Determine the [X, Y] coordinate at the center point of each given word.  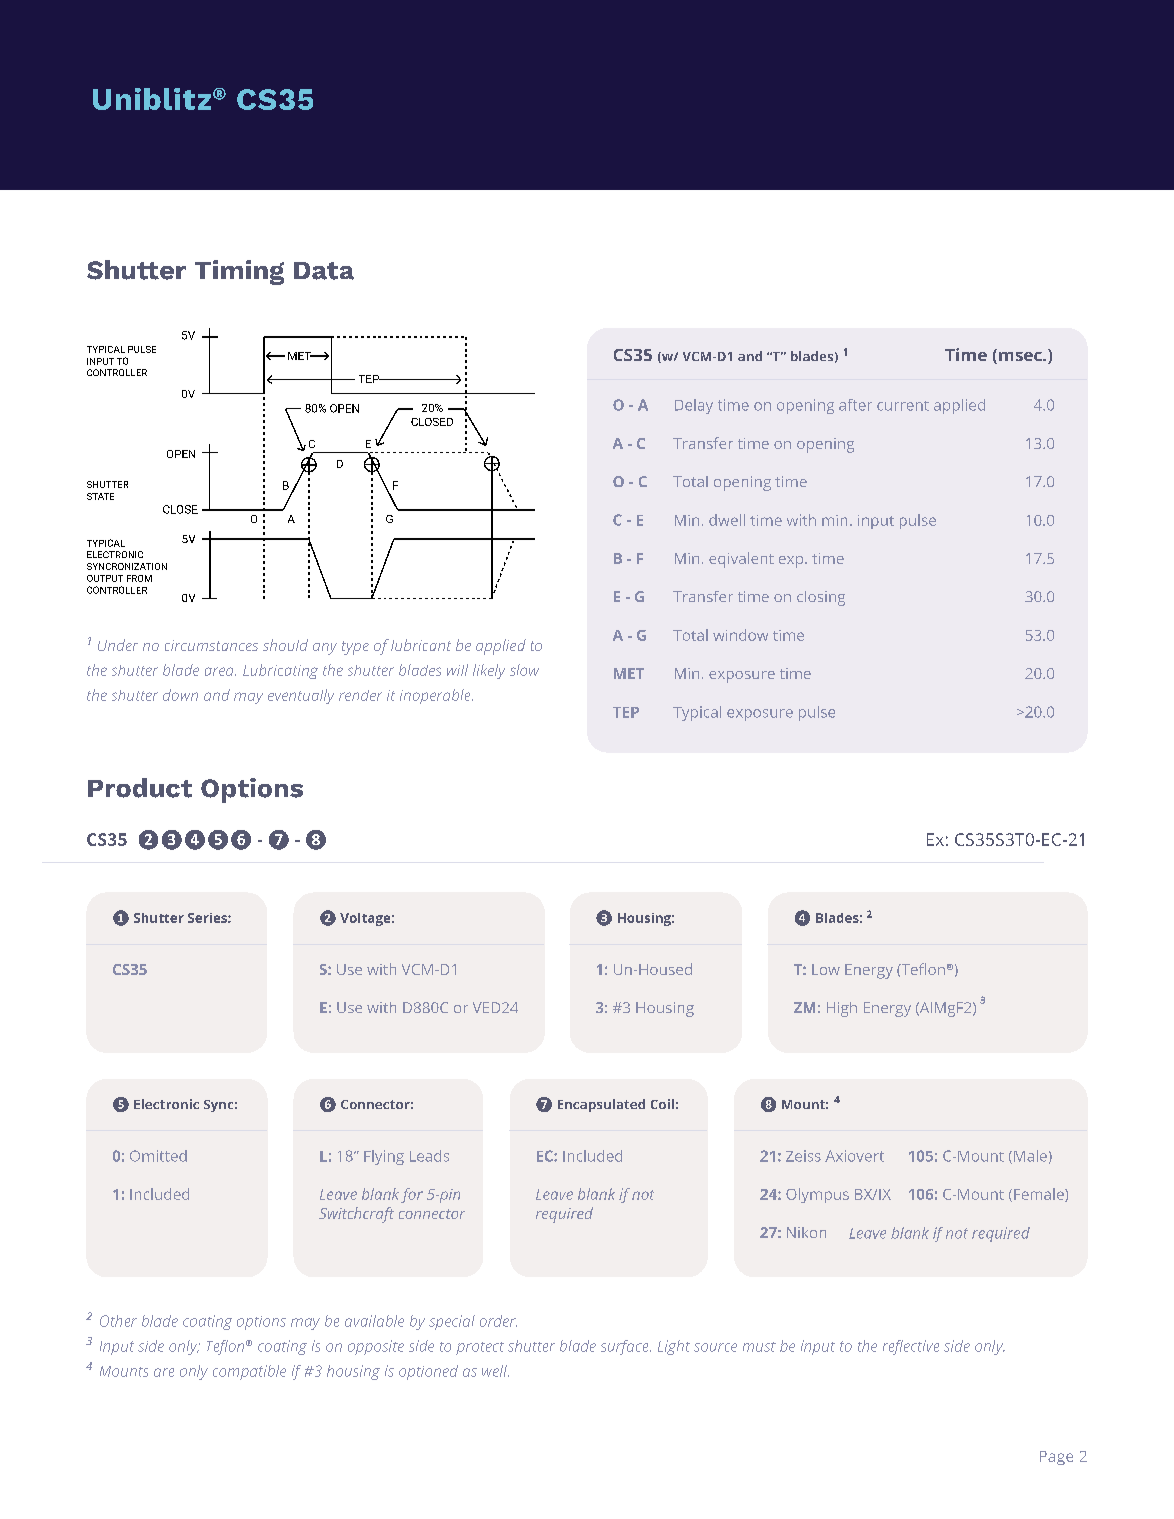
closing [821, 598]
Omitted [158, 1156]
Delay [694, 406]
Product [140, 788]
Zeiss [803, 1156]
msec [1021, 356]
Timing [239, 272]
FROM [139, 578]
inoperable [436, 696]
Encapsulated [601, 1105]
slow [524, 670]
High [842, 1009]
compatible [249, 1372]
